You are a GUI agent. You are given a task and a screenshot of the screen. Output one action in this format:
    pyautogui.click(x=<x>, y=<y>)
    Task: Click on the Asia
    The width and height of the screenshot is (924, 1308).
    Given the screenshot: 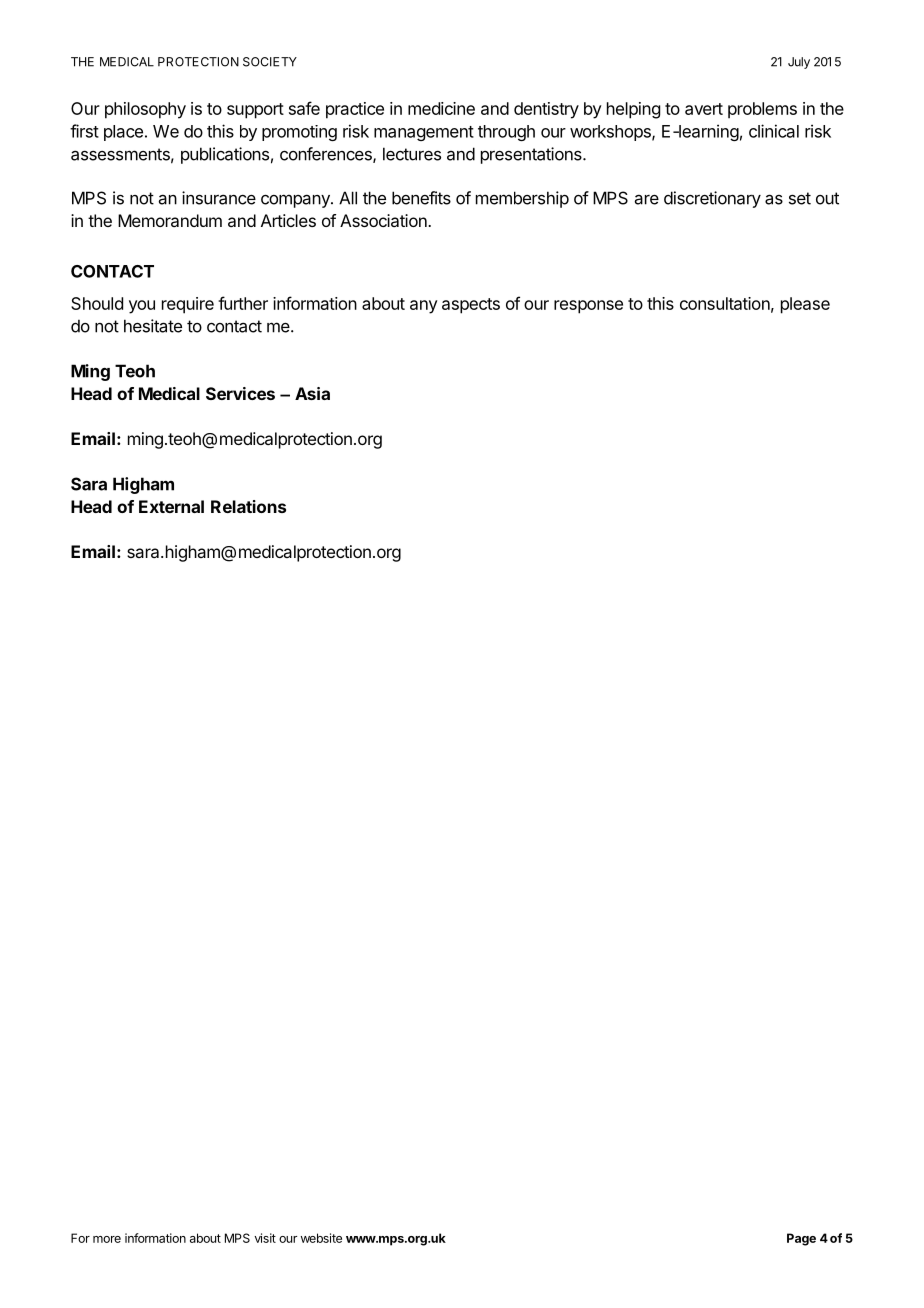 What is the action you would take?
    pyautogui.click(x=312, y=393)
